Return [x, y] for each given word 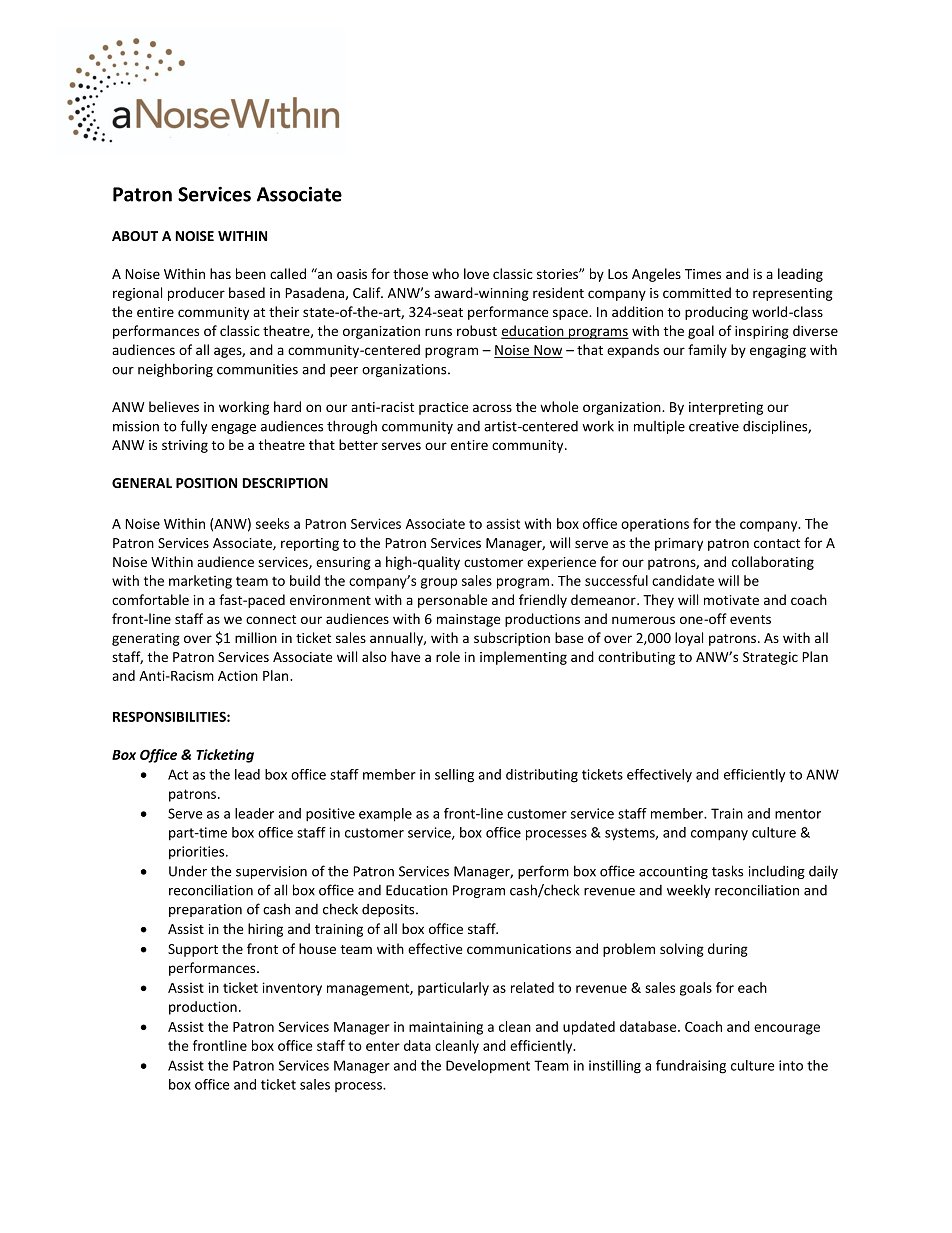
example [385, 815]
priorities [198, 853]
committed [697, 292]
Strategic [770, 658]
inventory [292, 989]
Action [238, 675]
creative [714, 426]
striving [185, 446]
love [476, 273]
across [492, 408]
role [448, 656]
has [220, 273]
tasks [727, 871]
